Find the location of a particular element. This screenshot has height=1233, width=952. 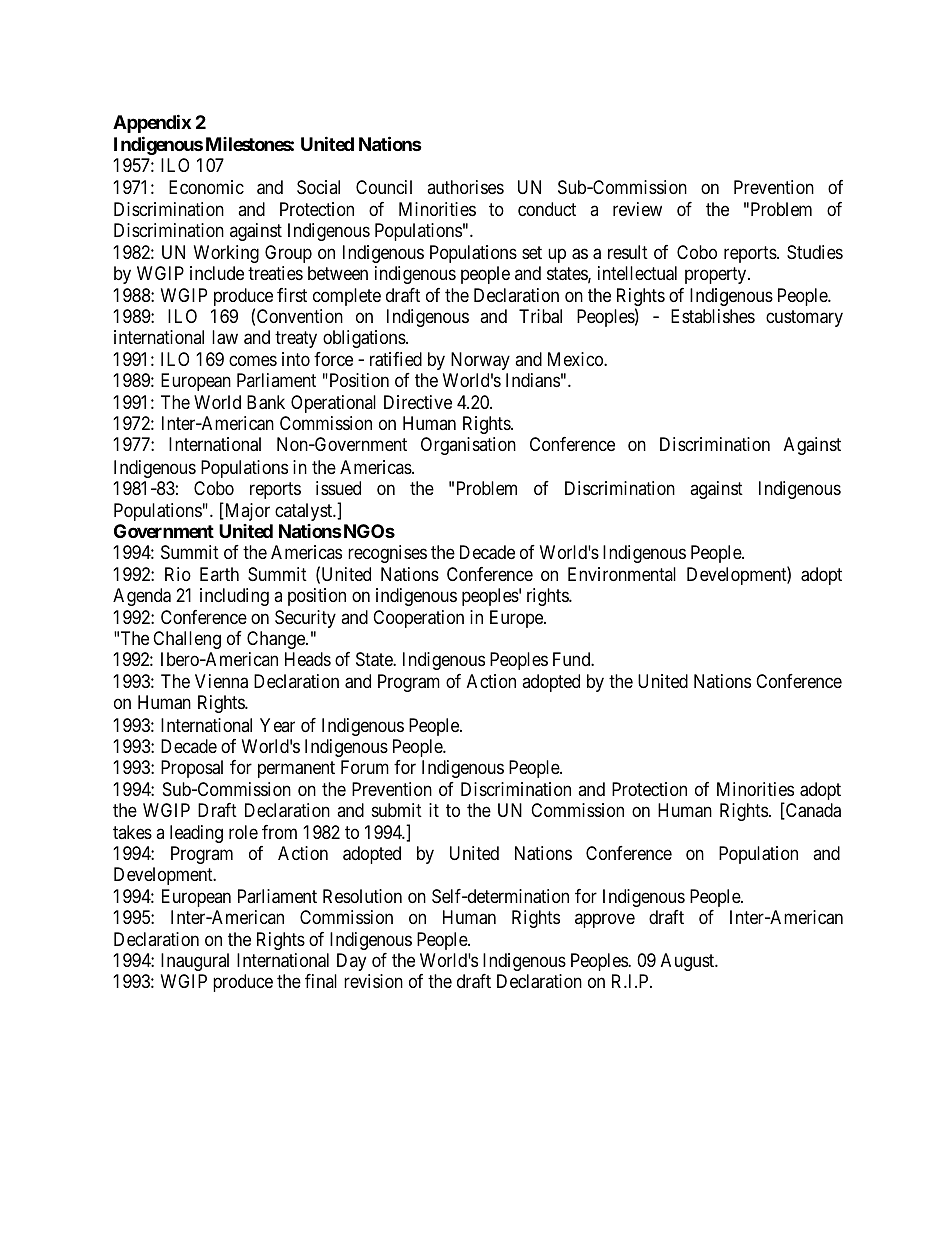

Inaugural is located at coordinates (195, 962).
